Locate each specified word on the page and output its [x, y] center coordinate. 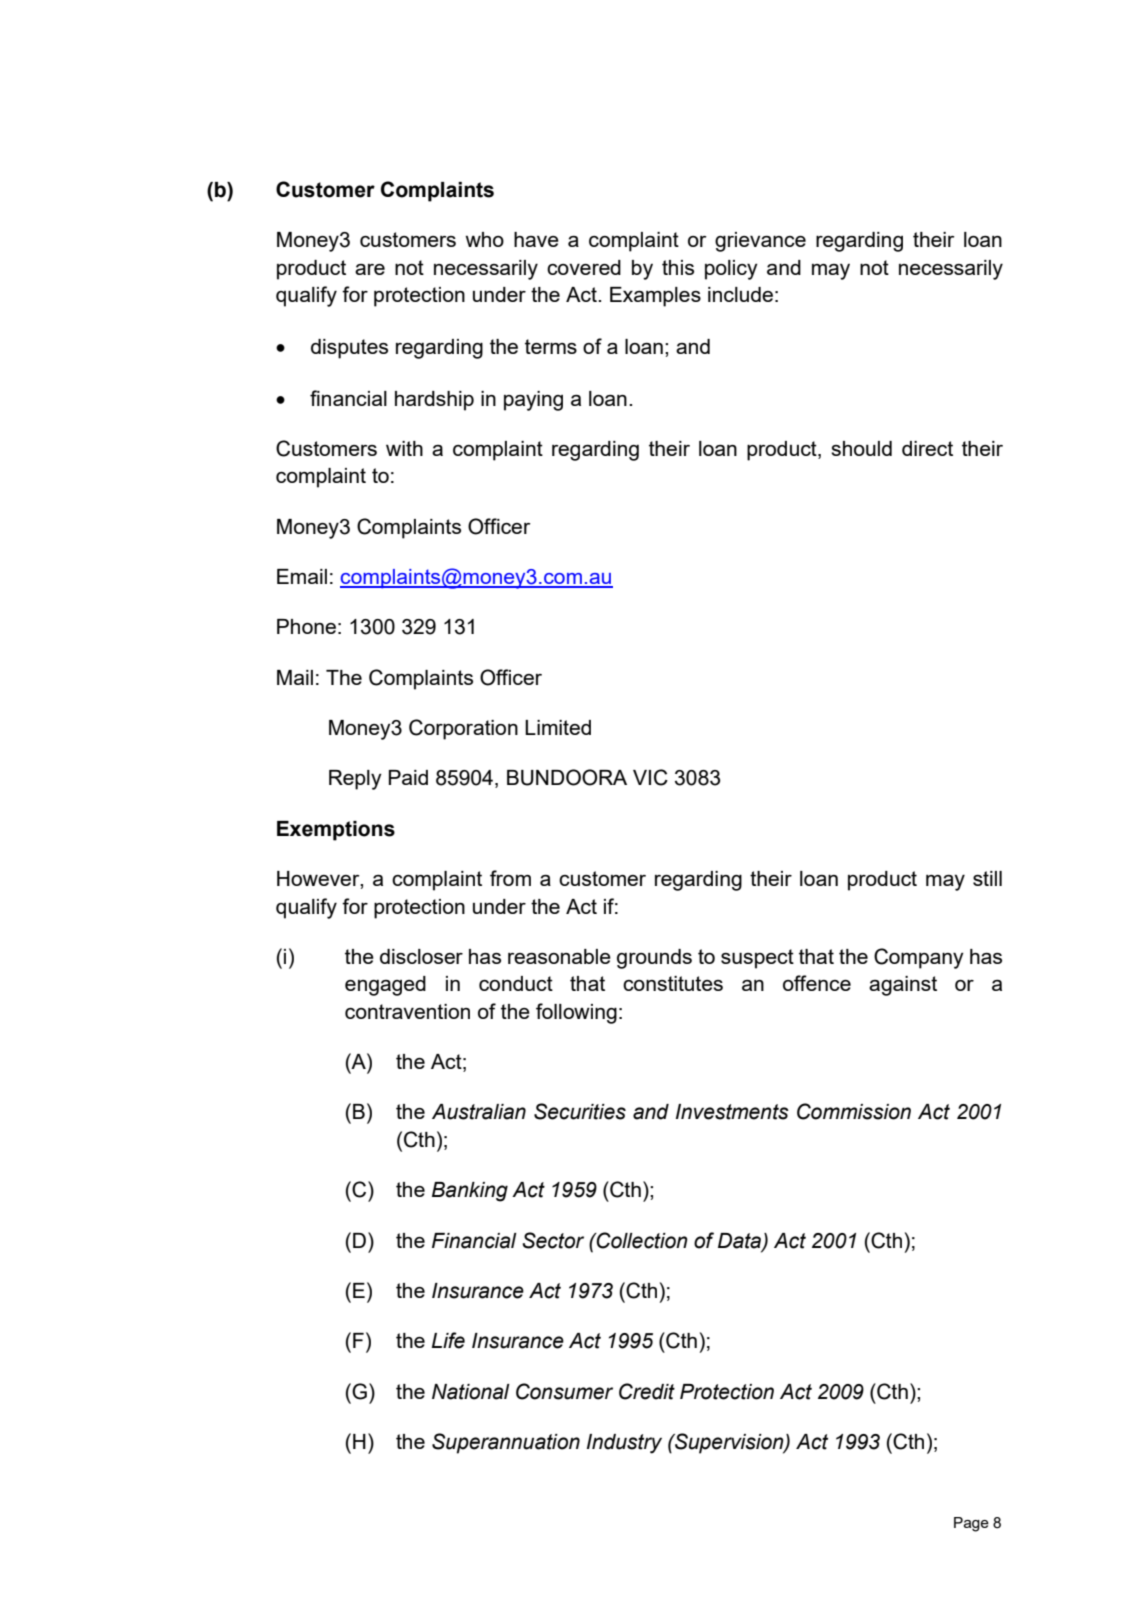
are [370, 269]
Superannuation [506, 1443]
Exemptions [336, 831]
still [987, 878]
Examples [655, 297]
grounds [654, 959]
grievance [760, 242]
